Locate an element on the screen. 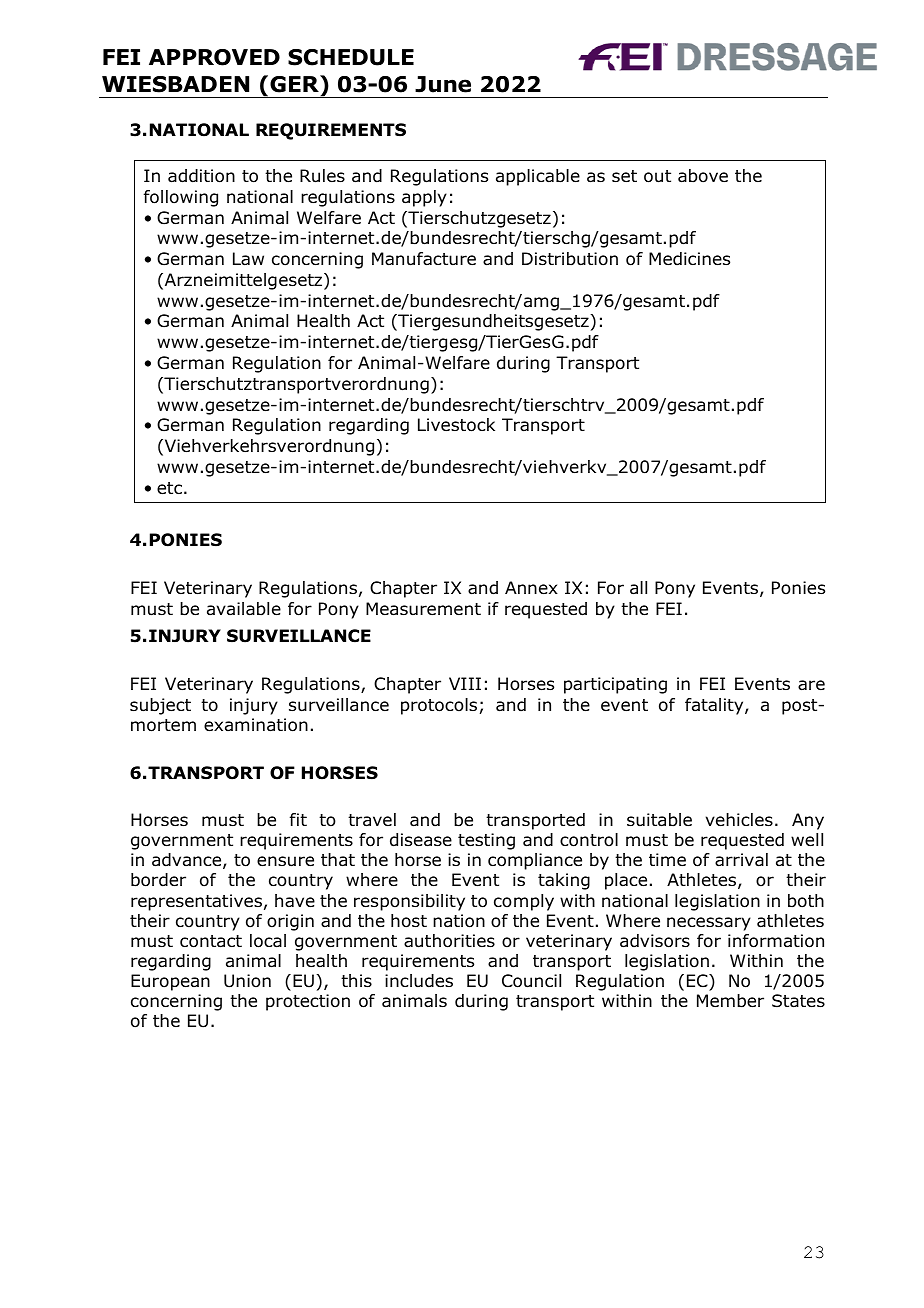  Measurement is located at coordinates (423, 609).
